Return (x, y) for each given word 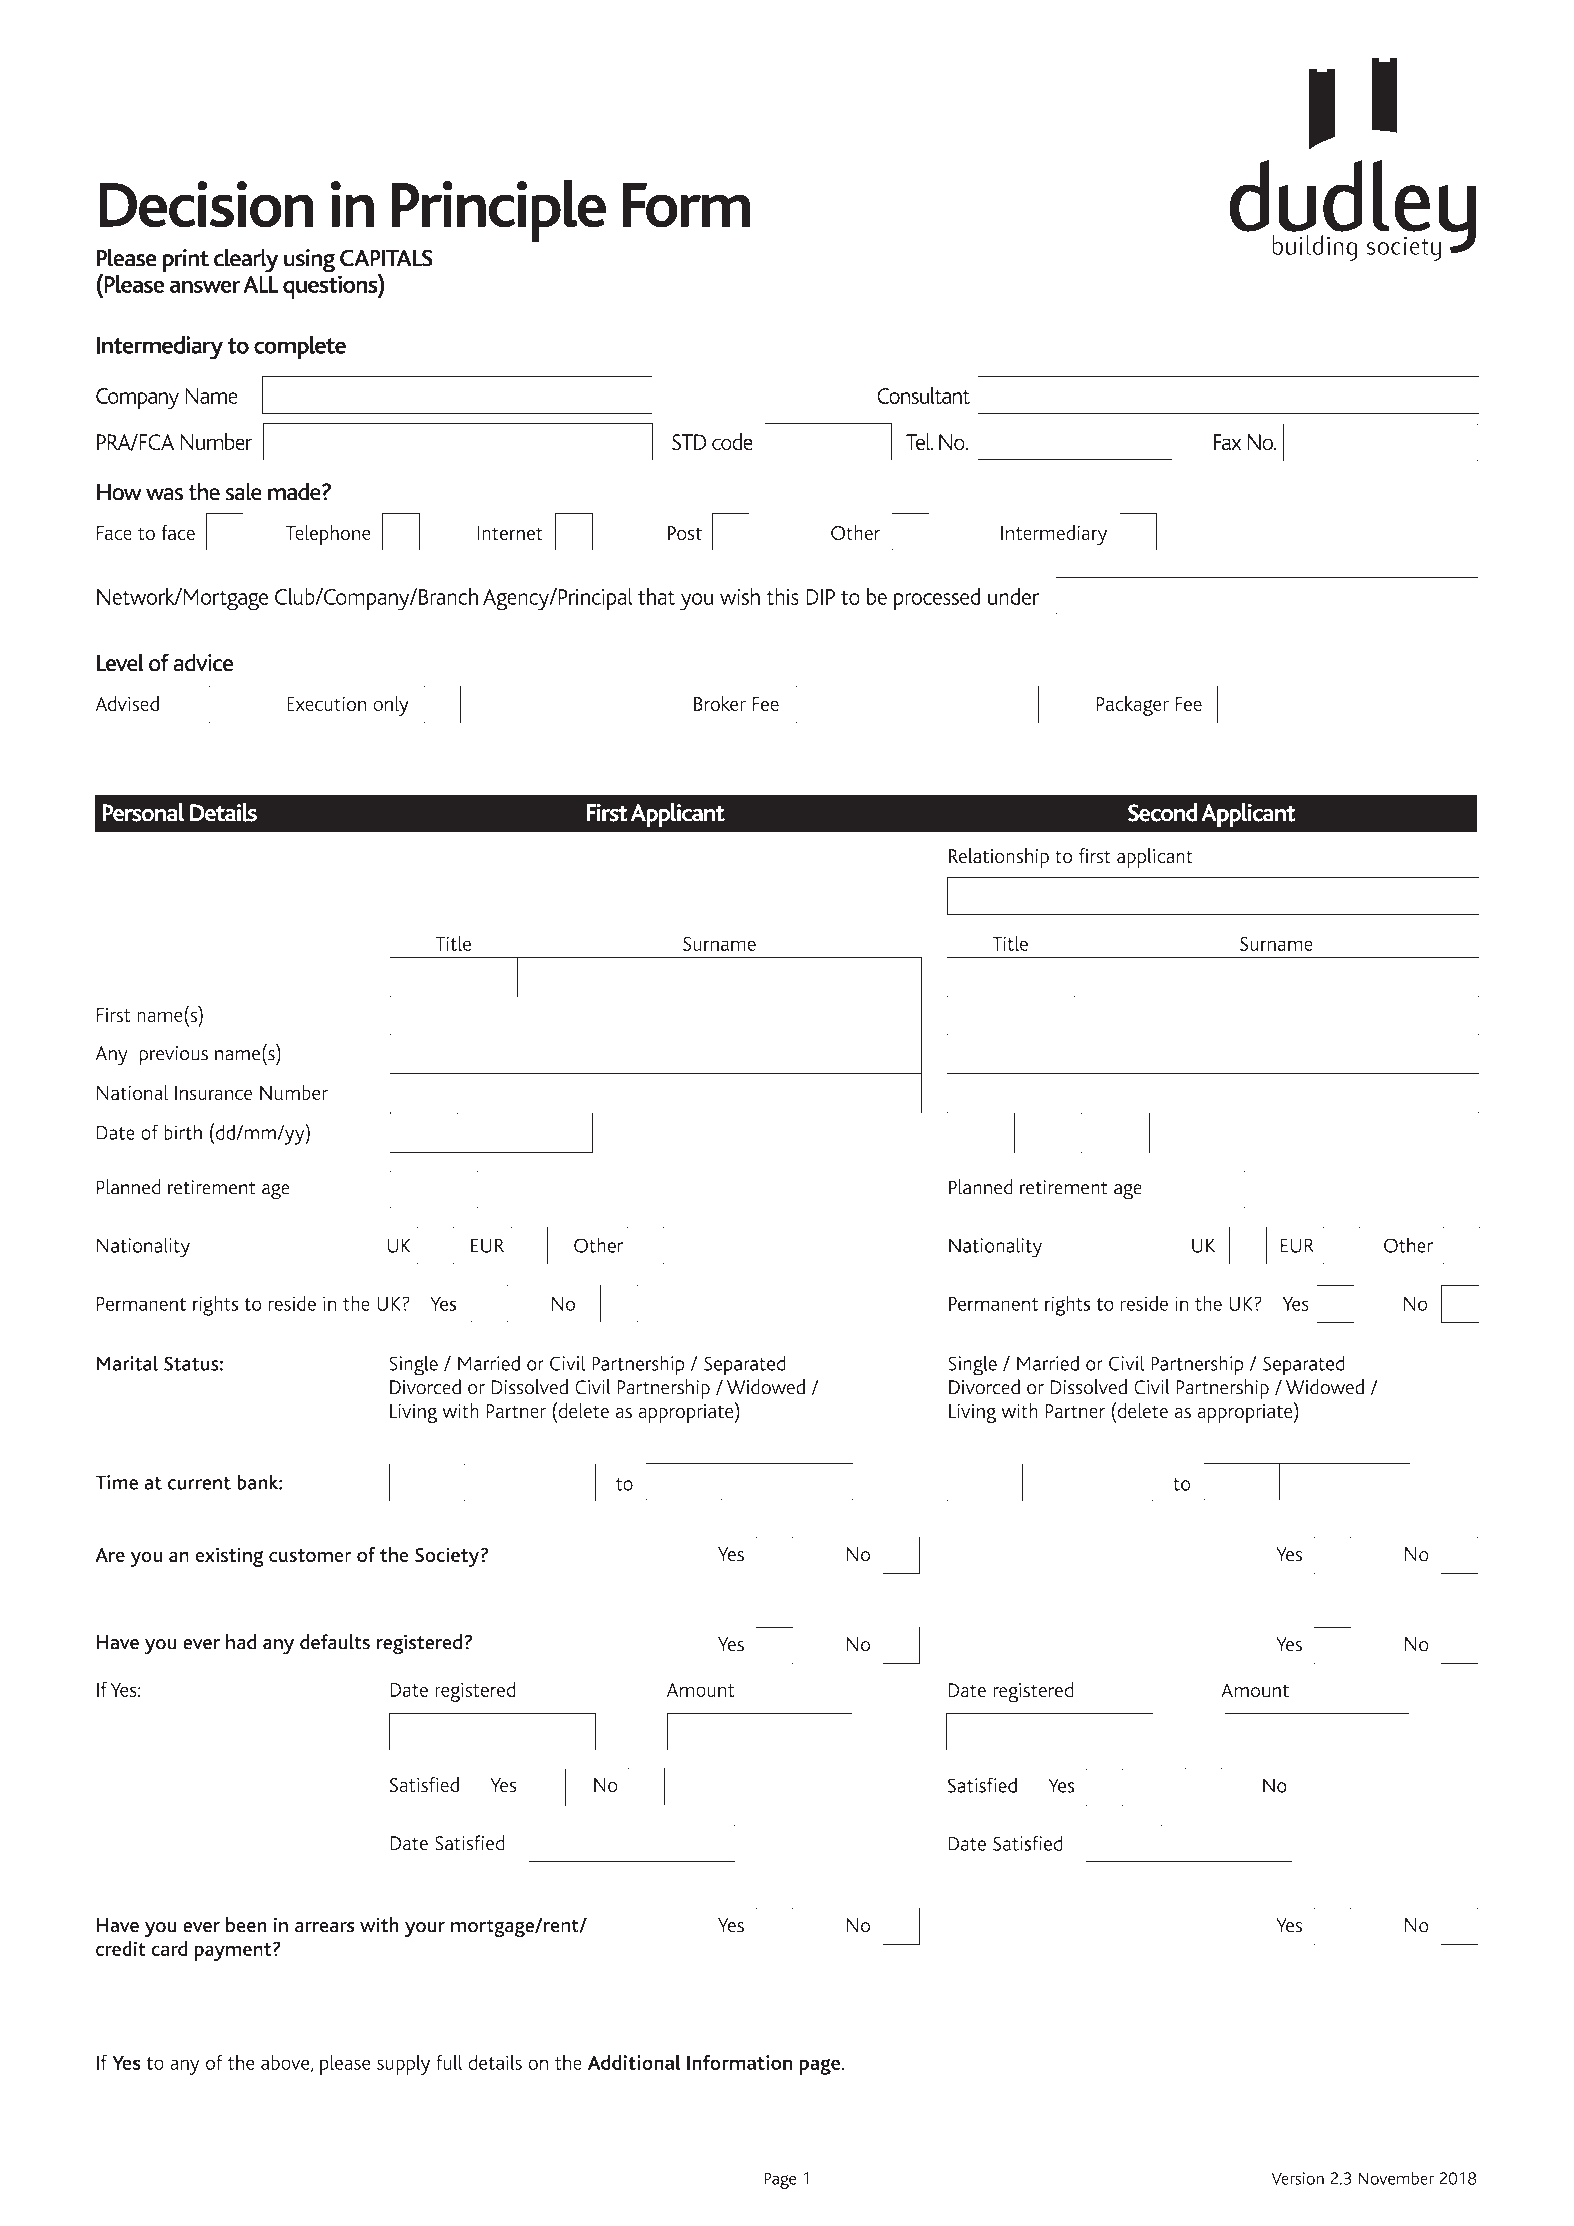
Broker (720, 703)
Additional (634, 2062)
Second (1163, 812)
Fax (1227, 442)
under (1013, 596)
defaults (335, 1642)
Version (1297, 2178)
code (732, 442)
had (241, 1642)
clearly (246, 260)
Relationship (999, 858)
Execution (327, 703)
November (1396, 2178)
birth (183, 1132)
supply (403, 2065)
